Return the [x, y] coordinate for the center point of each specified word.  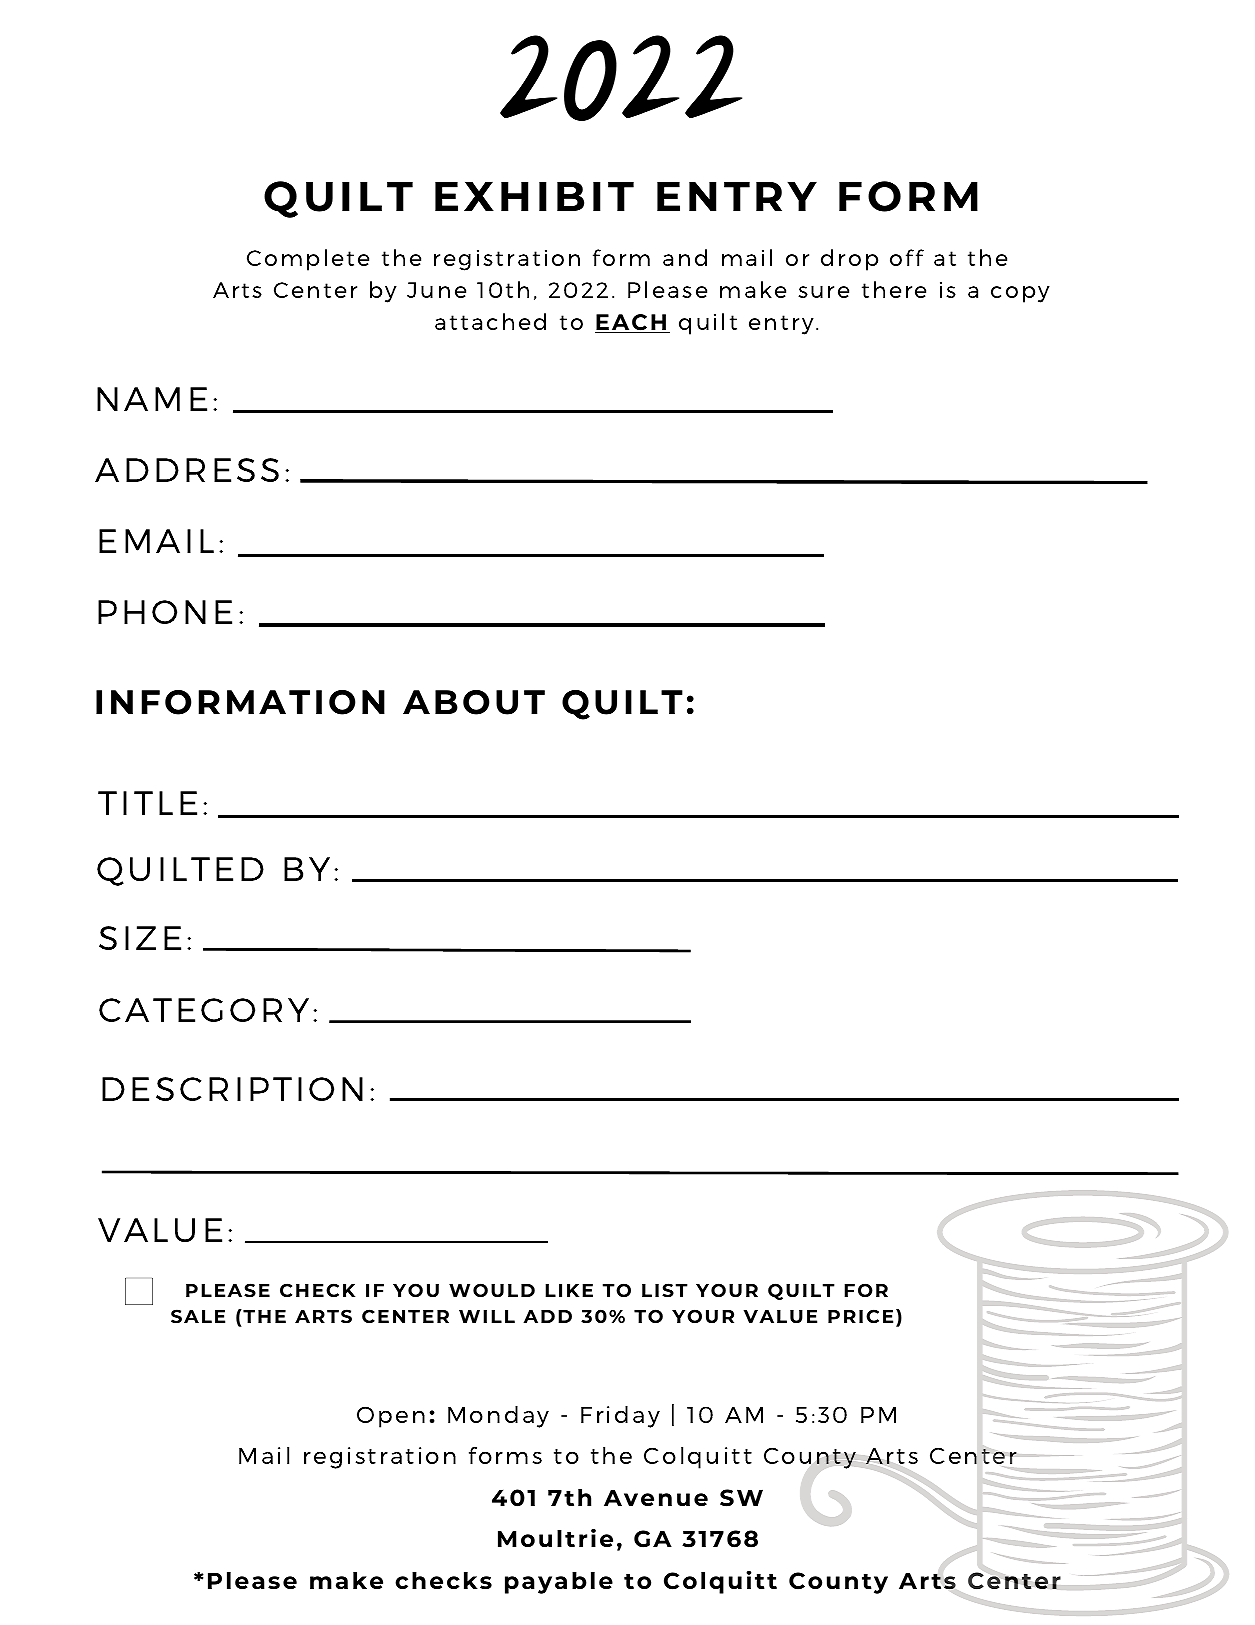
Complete [308, 260]
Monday [498, 1417]
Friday [620, 1417]
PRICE [860, 1316]
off [907, 257]
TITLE [147, 803]
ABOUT [474, 702]
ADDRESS [187, 470]
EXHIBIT [534, 196]
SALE [198, 1316]
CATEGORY [204, 1010]
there [894, 289]
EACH [632, 323]
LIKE [569, 1290]
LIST [665, 1290]
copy [1020, 294]
